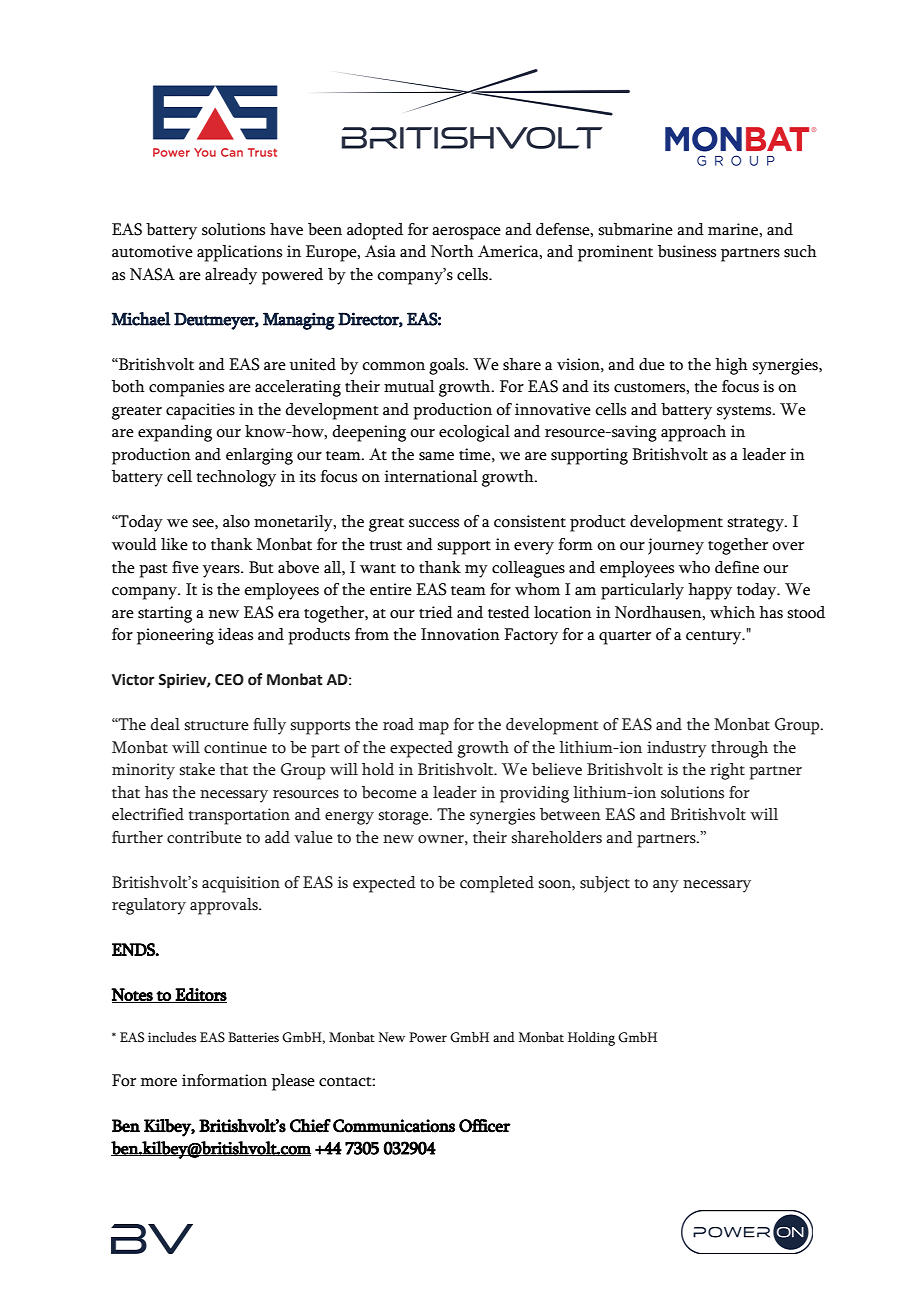  What do you see at coordinates (239, 253) in the screenshot?
I see `applications` at bounding box center [239, 253].
